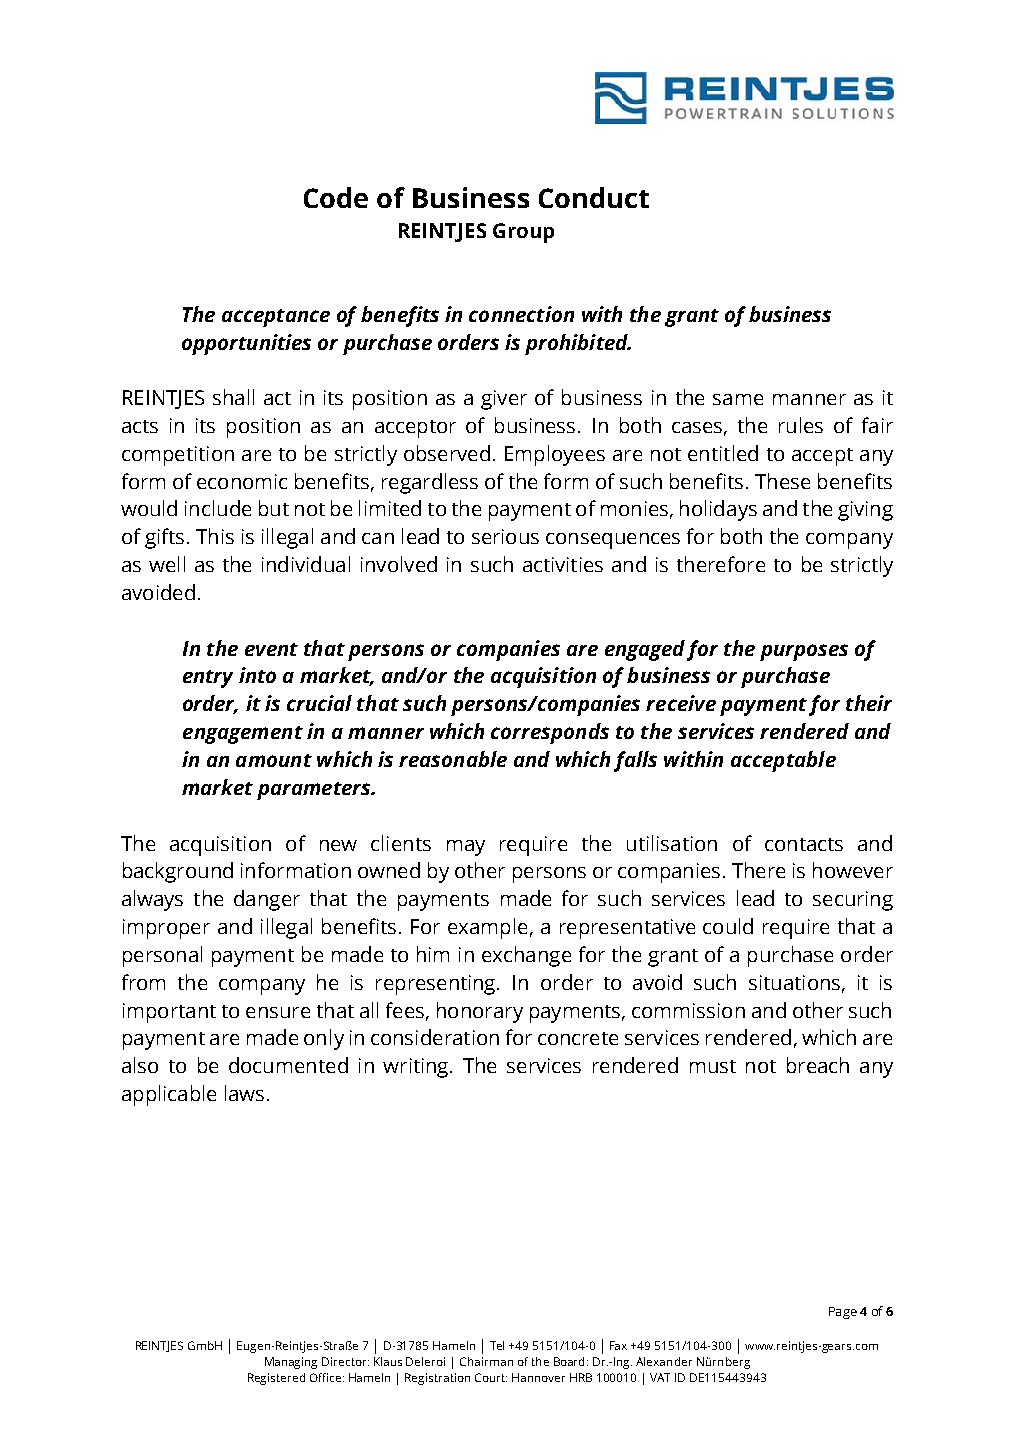 This document has height=1434, width=1014. Describe the element at coordinates (526, 956) in the document. I see `exchange` at that location.
